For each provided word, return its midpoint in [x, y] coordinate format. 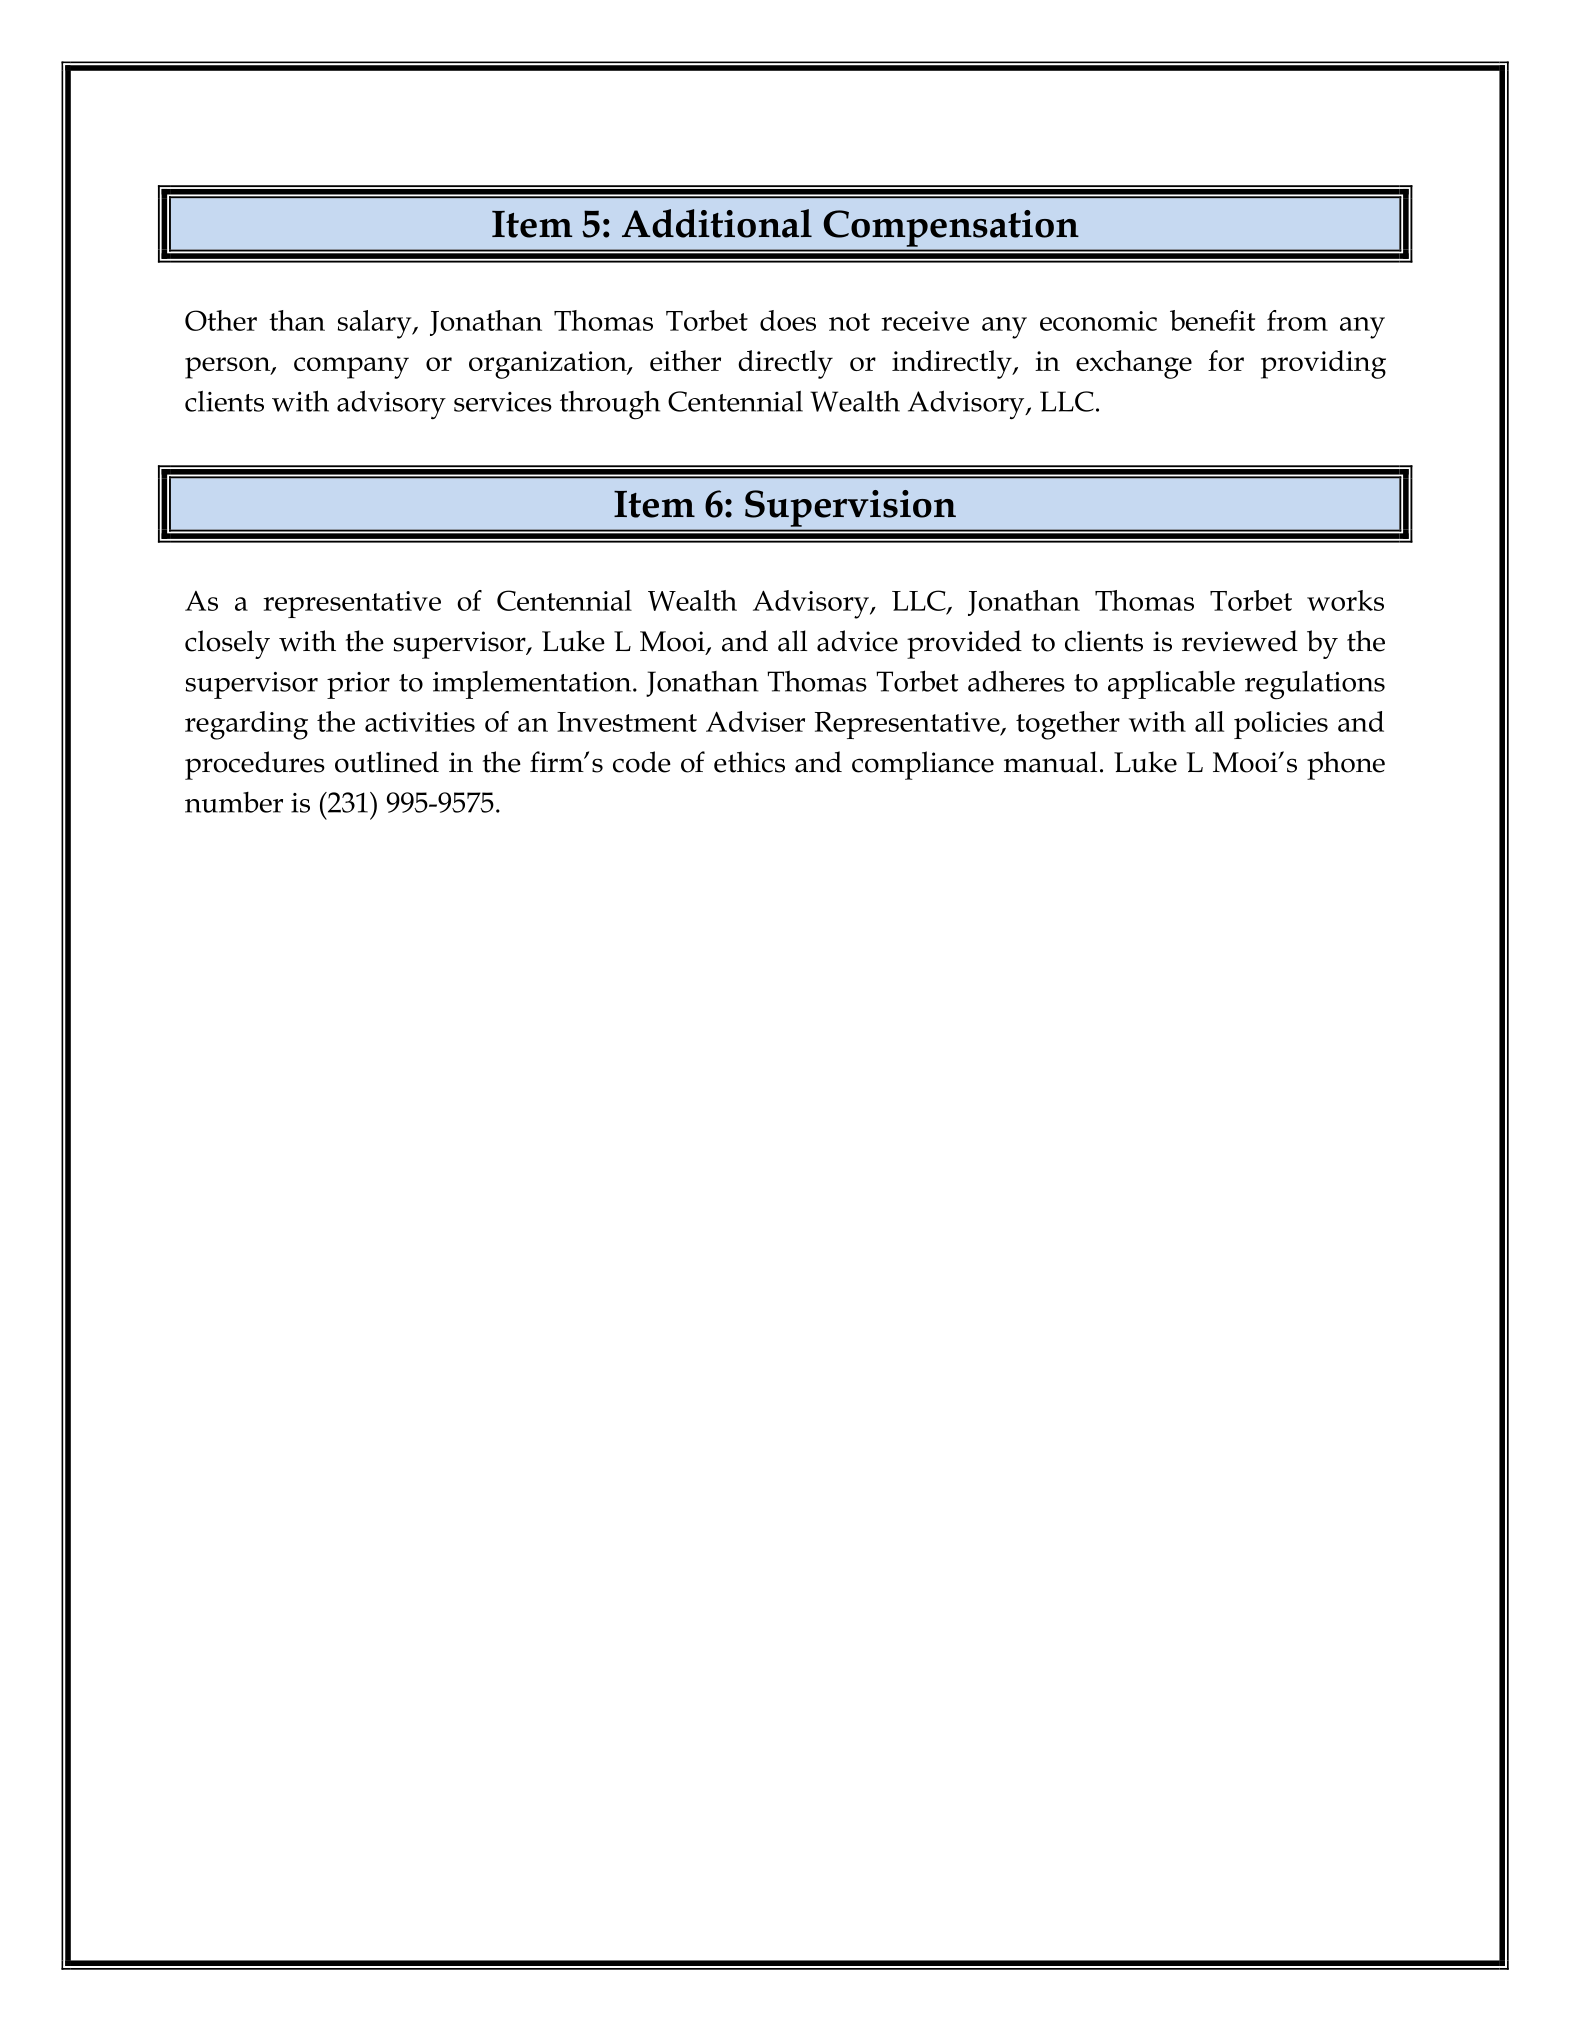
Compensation [951, 228]
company [351, 368]
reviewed [1240, 641]
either [685, 360]
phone [1346, 765]
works [1345, 600]
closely [227, 644]
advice [857, 641]
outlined [387, 762]
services [503, 402]
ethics [749, 762]
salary [376, 324]
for [1226, 360]
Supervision [850, 508]
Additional [717, 223]
